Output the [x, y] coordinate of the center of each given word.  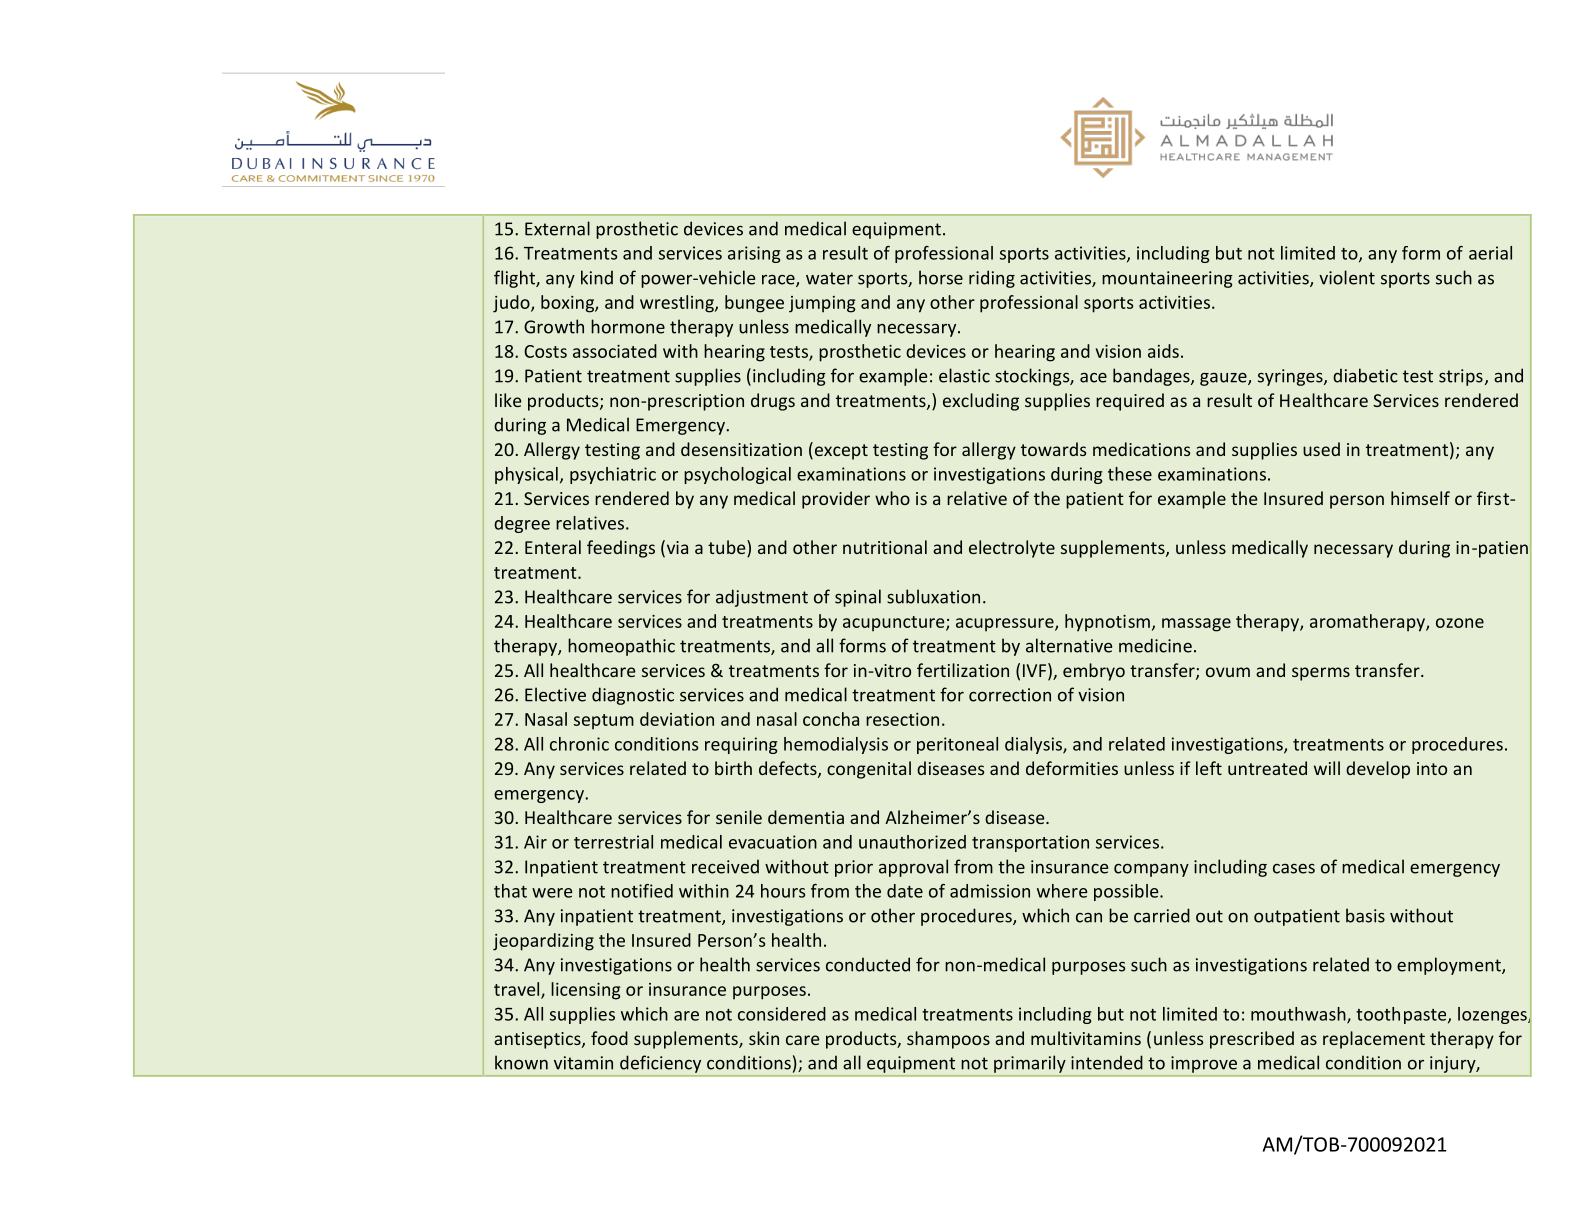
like [508, 400]
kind [597, 277]
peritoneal [957, 745]
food [609, 1038]
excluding [981, 402]
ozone [1460, 623]
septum [604, 722]
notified [642, 891]
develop [1378, 770]
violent [1347, 277]
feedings [621, 549]
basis [1365, 915]
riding [992, 279]
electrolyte [1012, 549]
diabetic [1365, 375]
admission [990, 891]
